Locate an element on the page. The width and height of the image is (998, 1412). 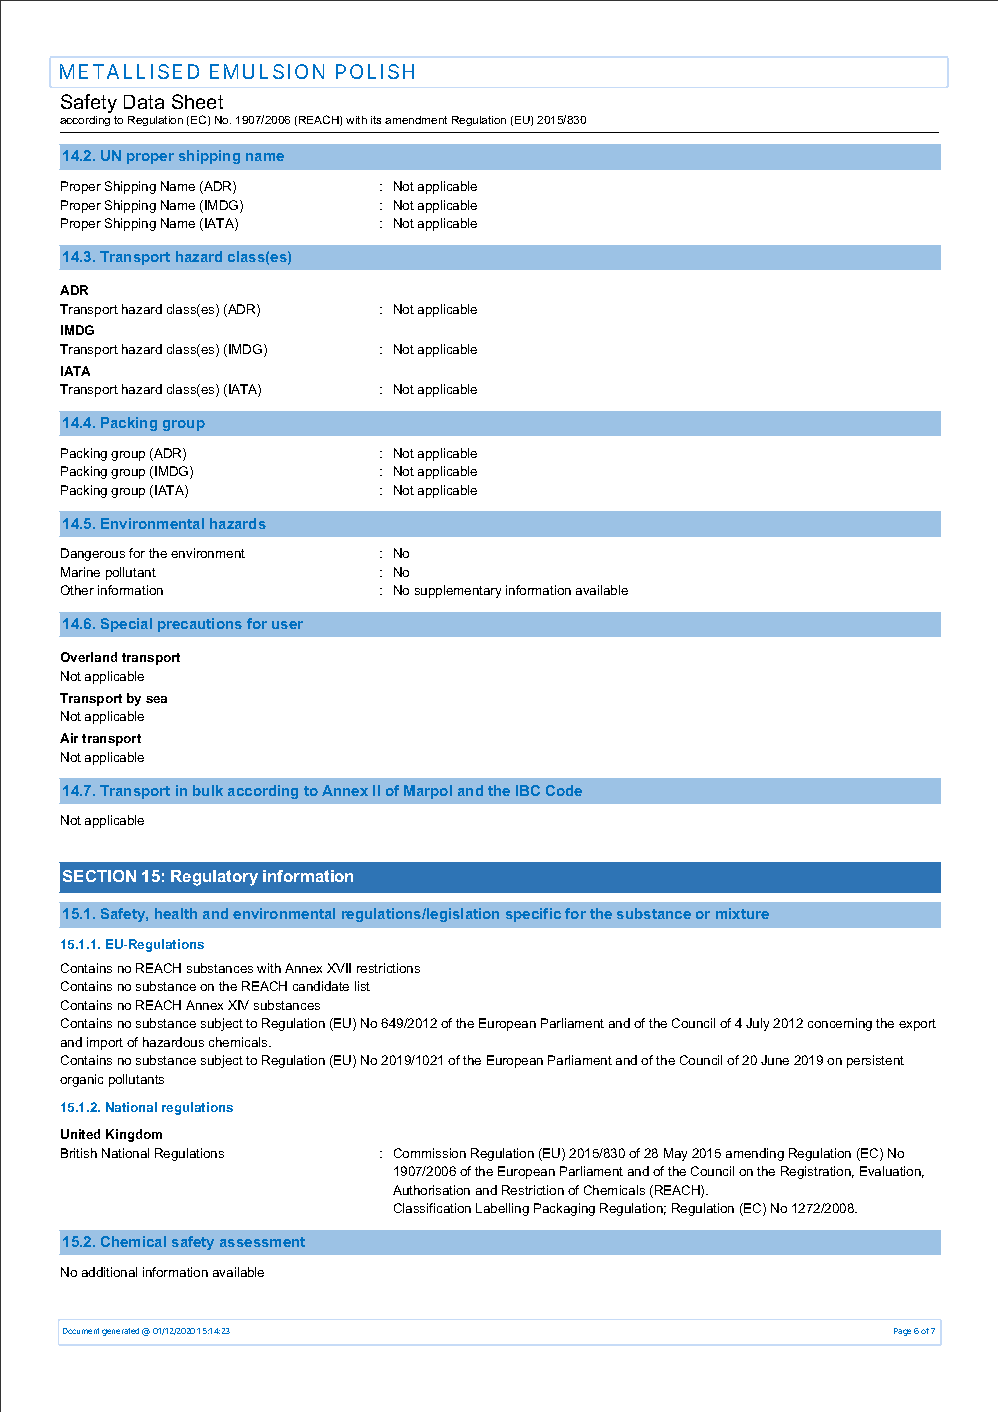
specific is located at coordinates (533, 915).
